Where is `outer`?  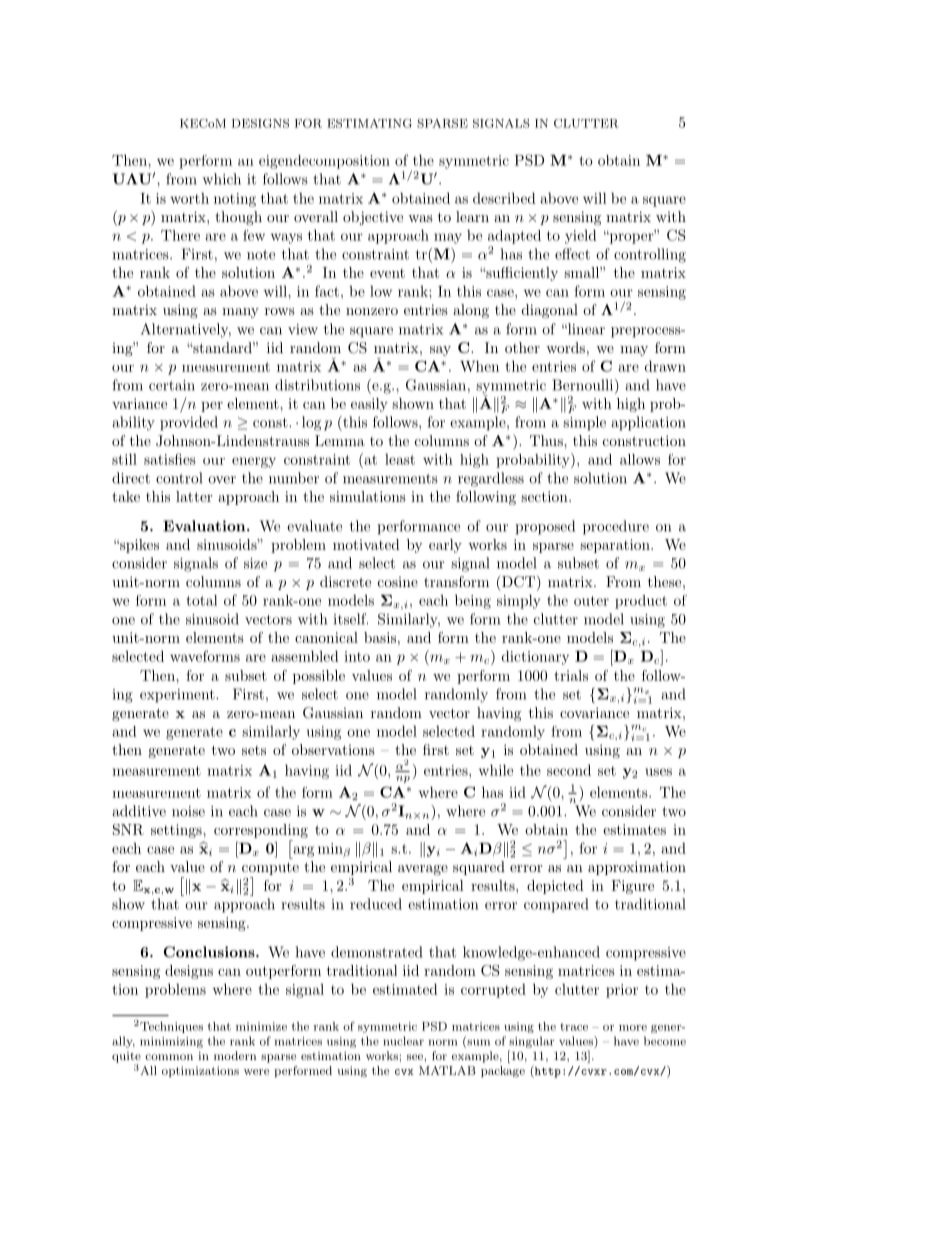 outer is located at coordinates (591, 601).
